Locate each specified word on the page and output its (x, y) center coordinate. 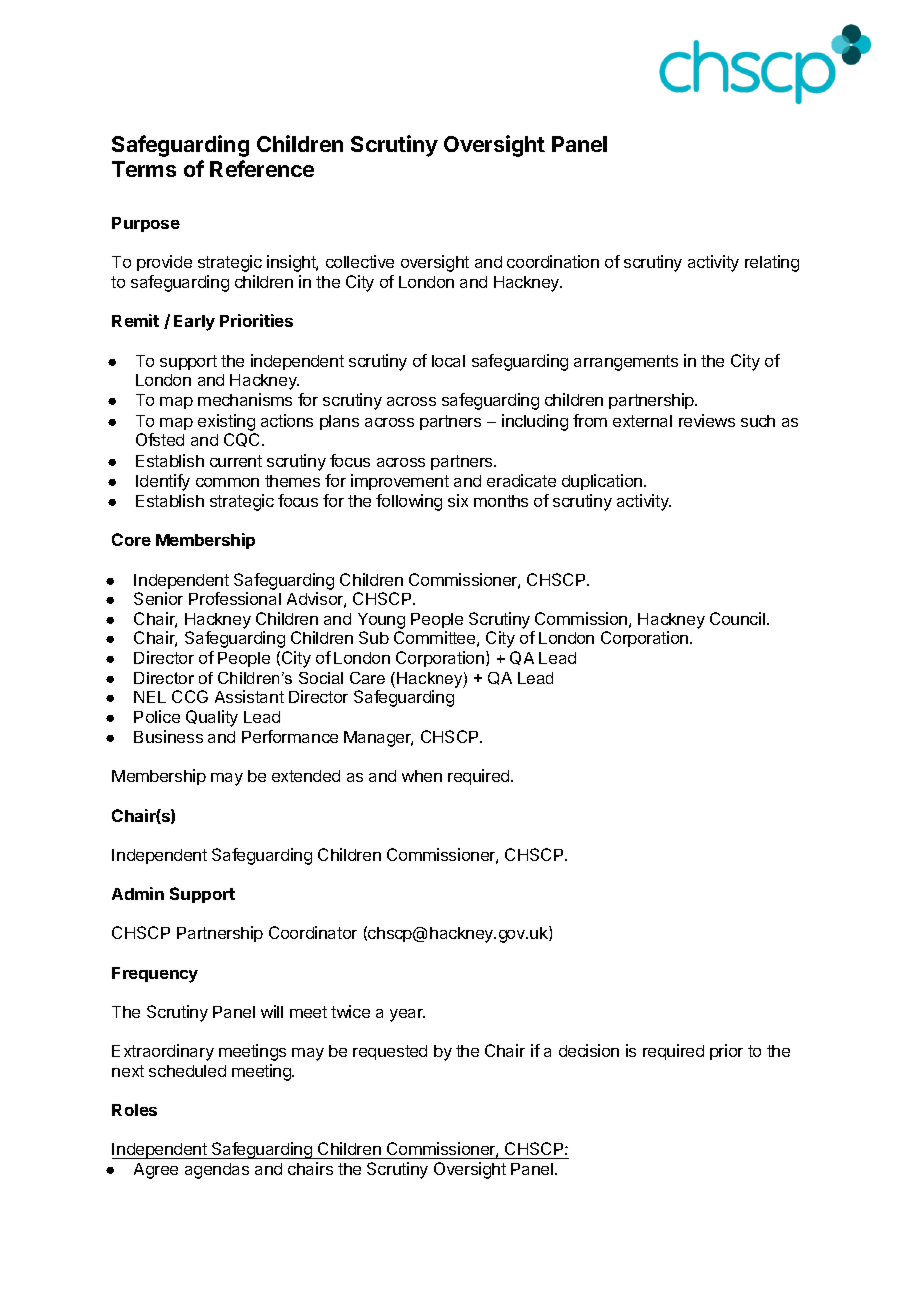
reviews (707, 420)
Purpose (146, 224)
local (448, 361)
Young (381, 622)
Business (168, 736)
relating (772, 263)
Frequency (155, 975)
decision (589, 1050)
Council (737, 618)
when (422, 776)
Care (367, 678)
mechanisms (245, 399)
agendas (217, 1171)
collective (360, 261)
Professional (235, 598)
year (407, 1015)
